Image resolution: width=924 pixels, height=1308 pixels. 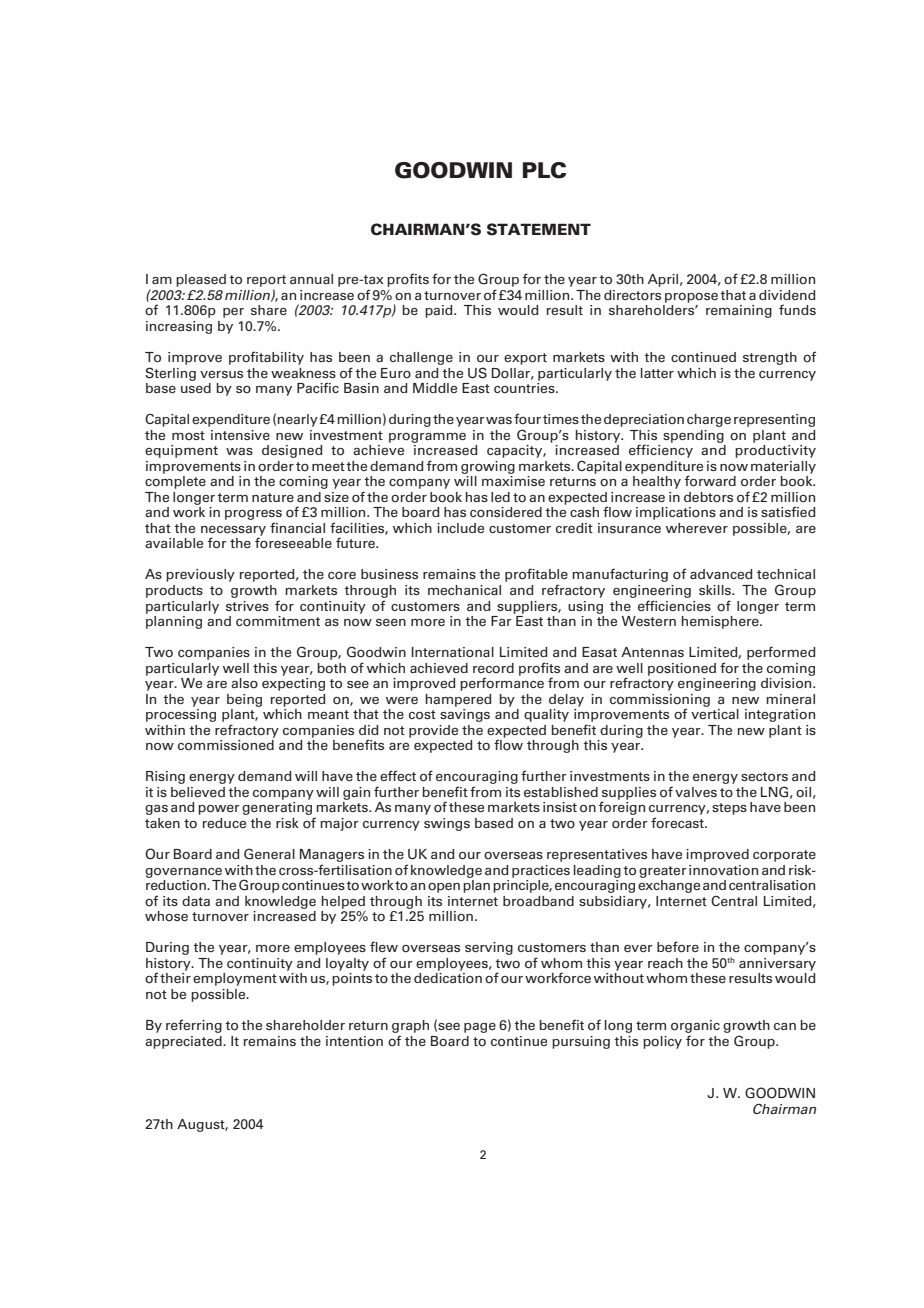 I want to click on hemisphere, so click(x=721, y=622).
